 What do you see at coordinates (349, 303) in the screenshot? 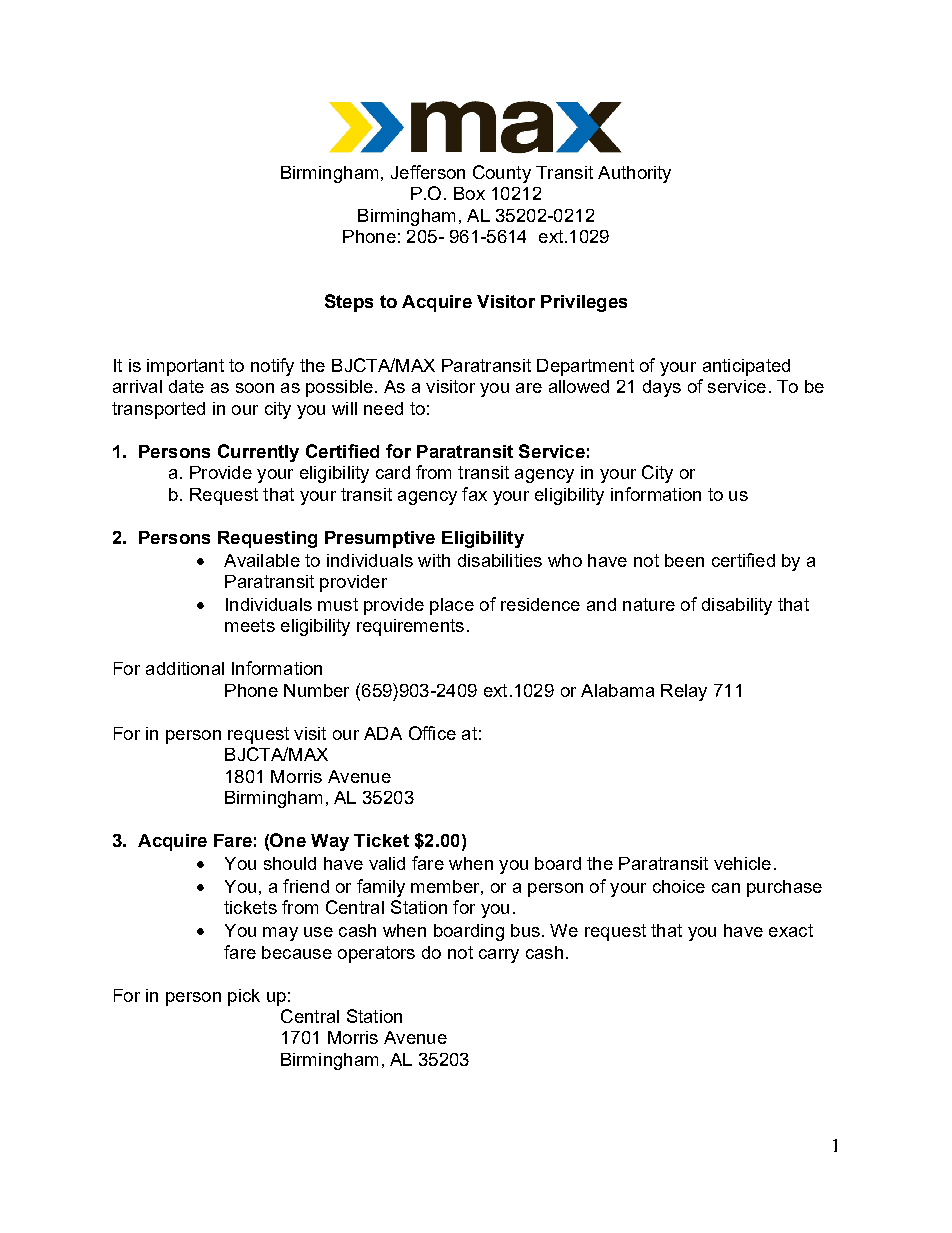
I see `Steps` at bounding box center [349, 303].
